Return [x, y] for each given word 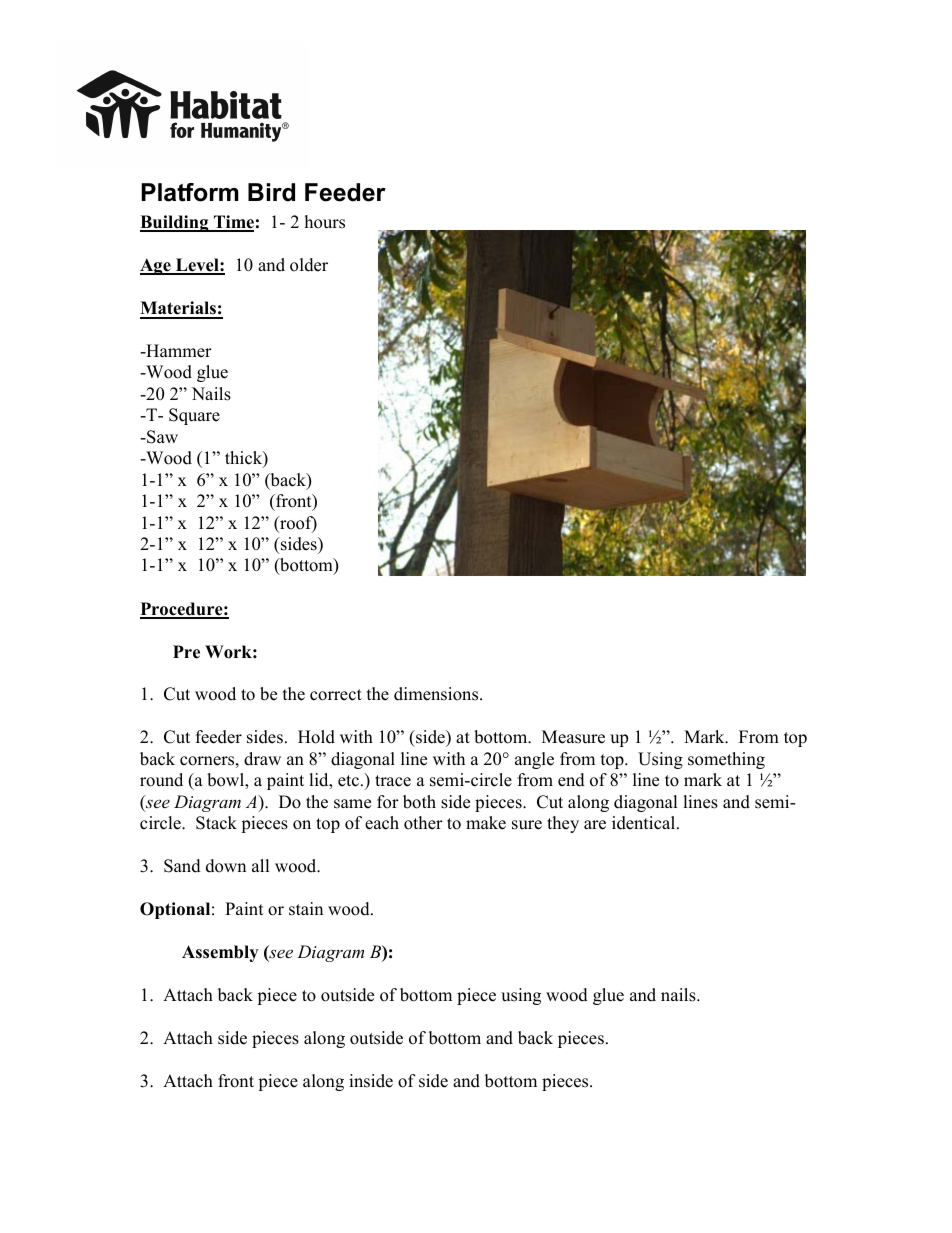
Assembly [220, 953]
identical [645, 823]
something [726, 760]
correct [336, 695]
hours [325, 222]
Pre [186, 652]
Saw [161, 437]
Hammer [178, 351]
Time [233, 223]
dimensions [437, 694]
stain [306, 909]
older [309, 265]
